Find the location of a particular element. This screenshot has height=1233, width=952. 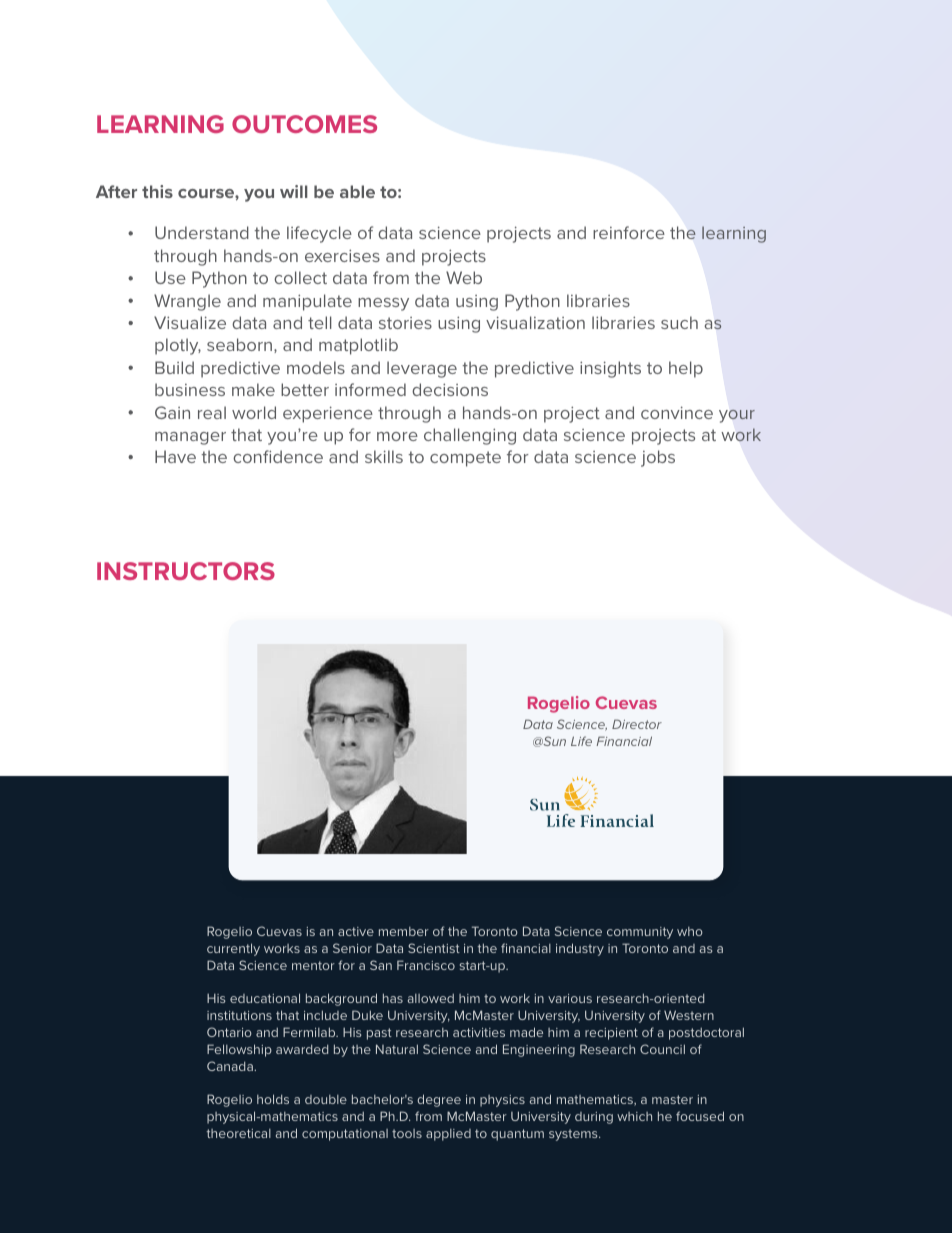

which is located at coordinates (634, 1116).
